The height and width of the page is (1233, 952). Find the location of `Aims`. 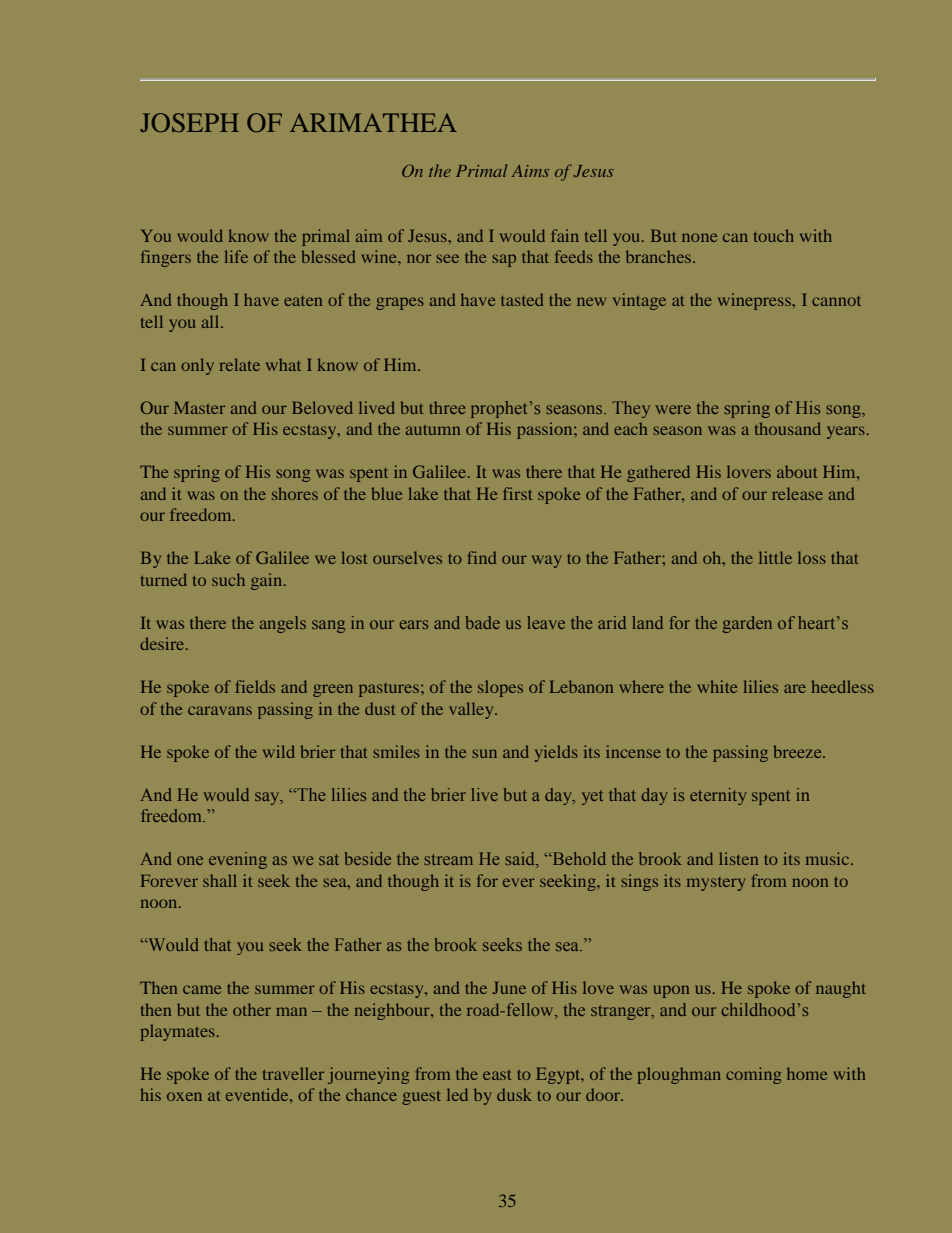

Aims is located at coordinates (530, 171).
